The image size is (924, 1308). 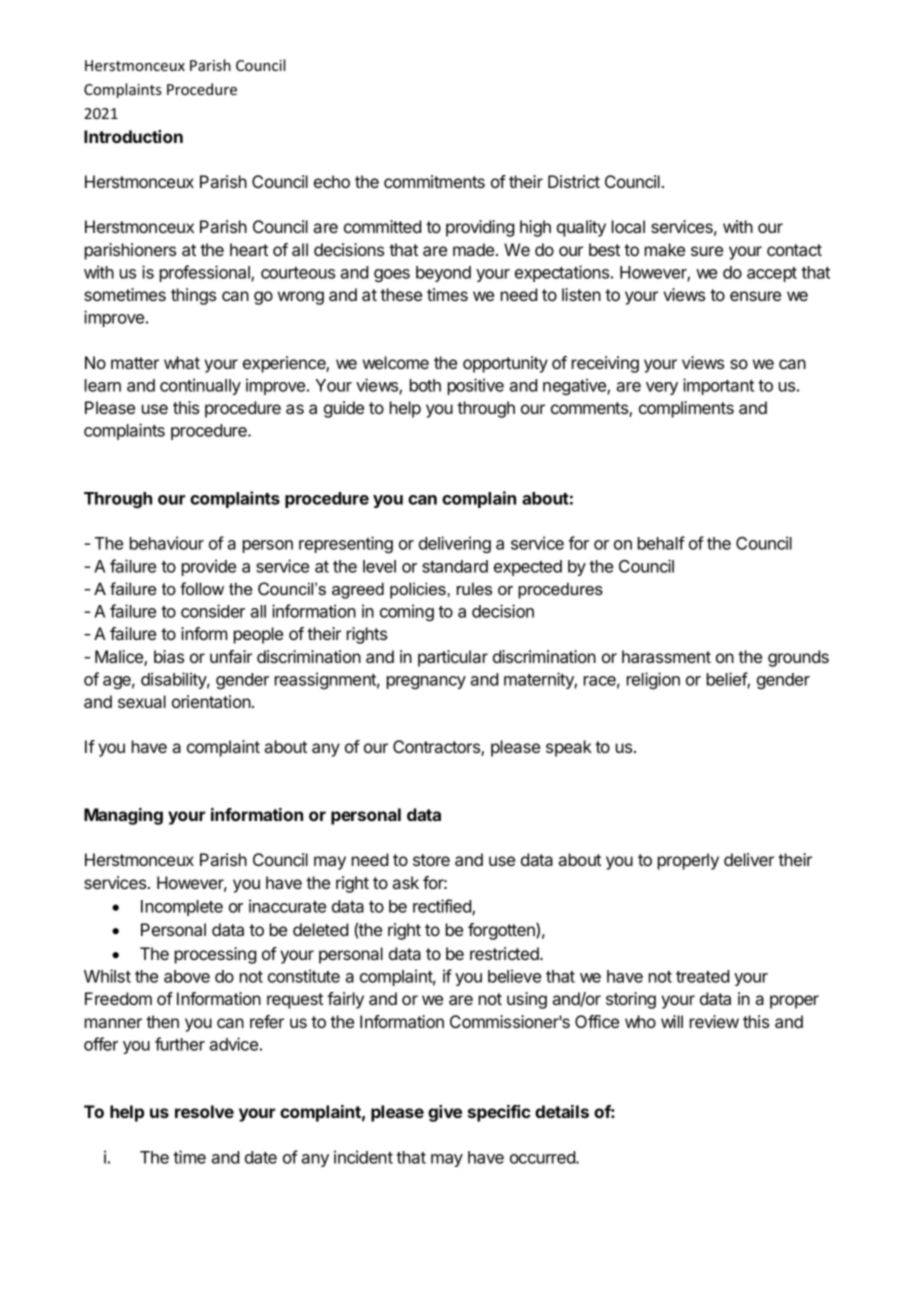 I want to click on local, so click(x=628, y=226).
